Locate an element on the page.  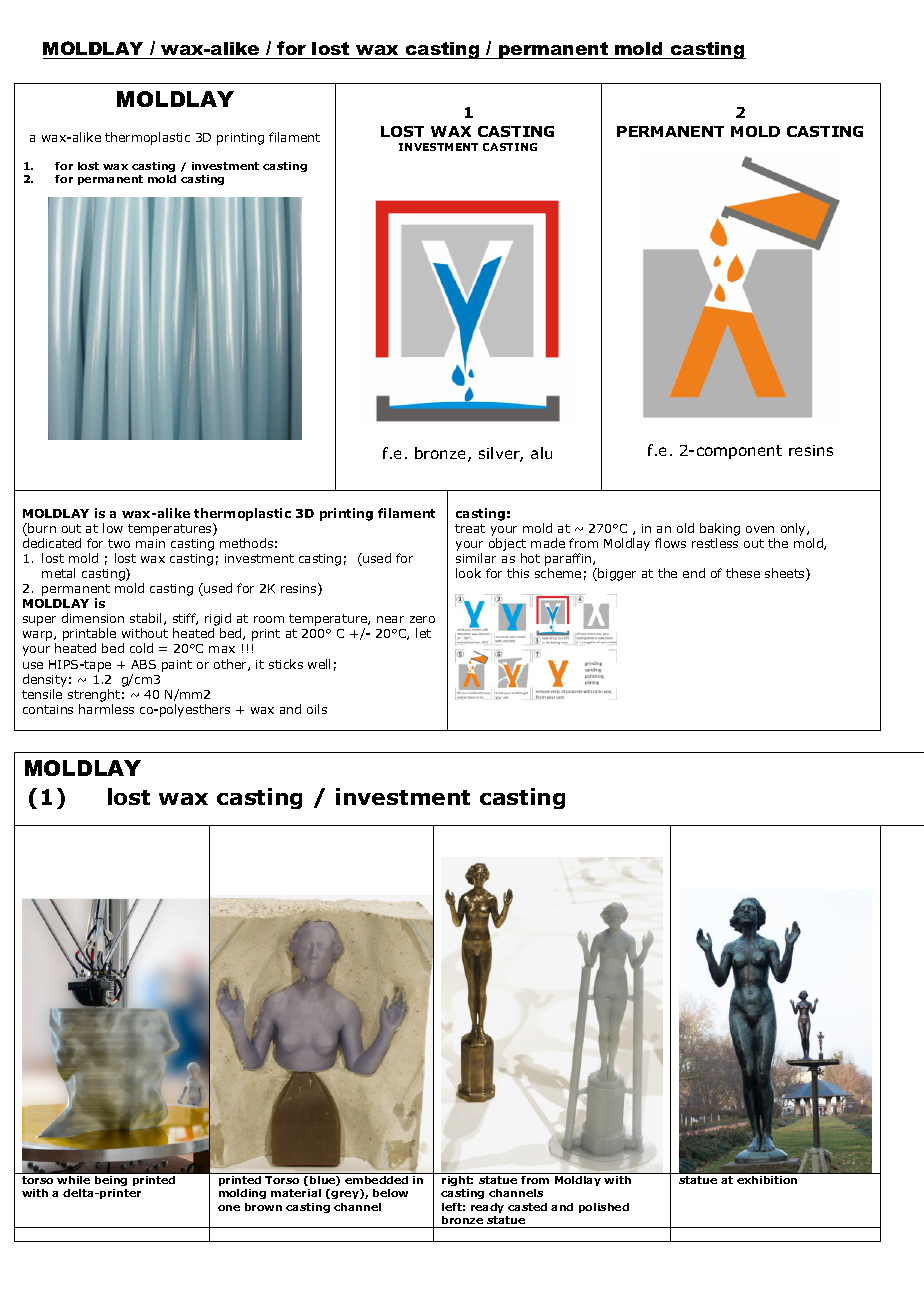
harmless is located at coordinates (106, 709).
